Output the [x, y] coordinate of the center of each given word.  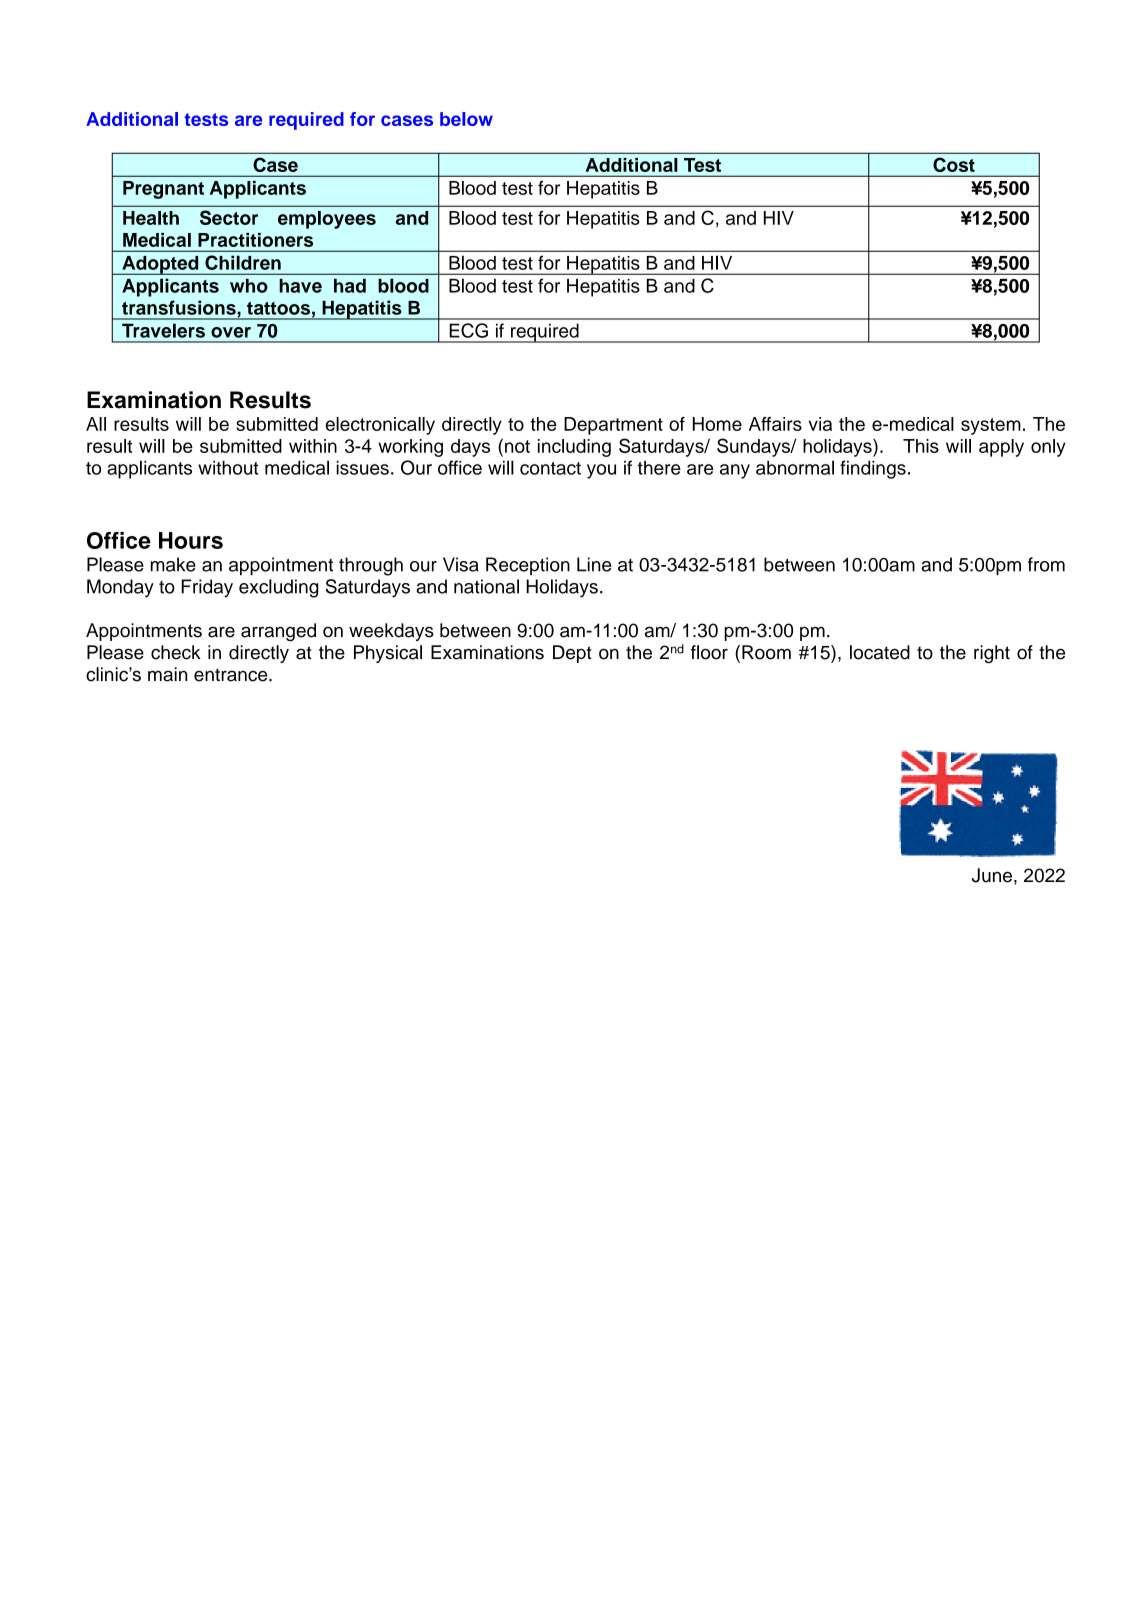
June [992, 875]
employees [327, 220]
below [466, 119]
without [228, 467]
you [601, 471]
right [992, 654]
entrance [232, 675]
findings [873, 469]
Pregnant [163, 190]
